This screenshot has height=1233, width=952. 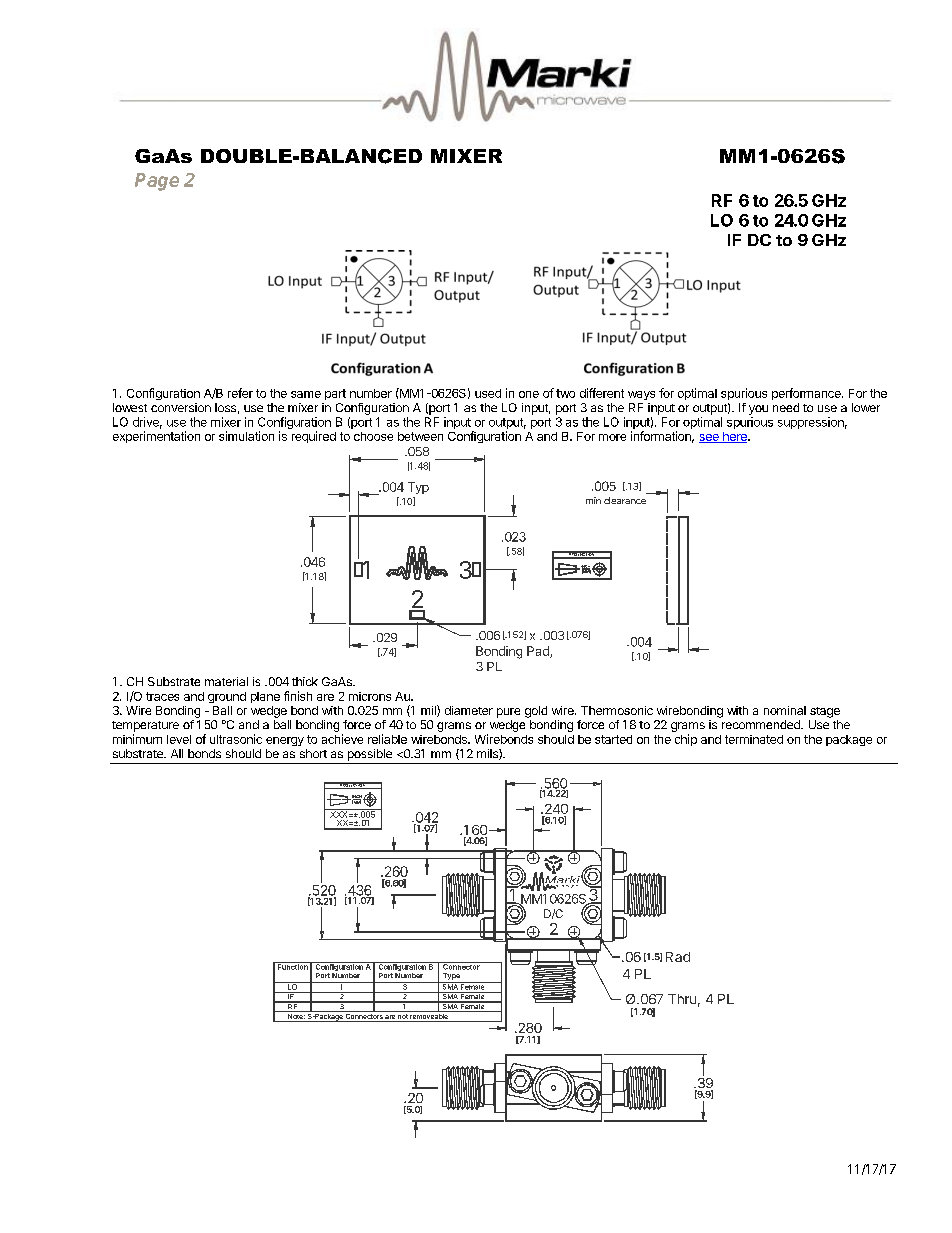 I want to click on simulation, so click(x=246, y=436).
